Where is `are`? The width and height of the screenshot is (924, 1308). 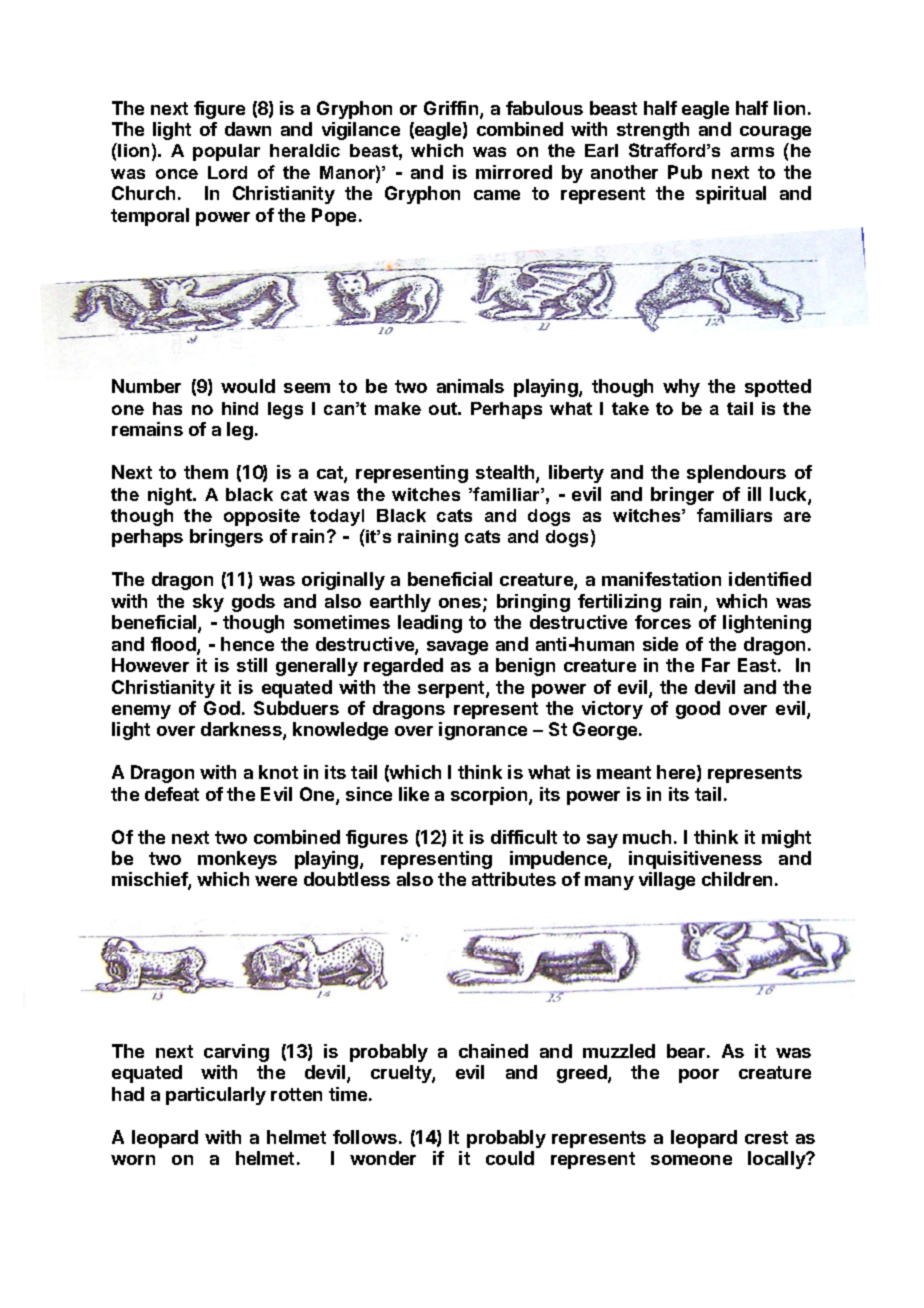
are is located at coordinates (797, 517).
